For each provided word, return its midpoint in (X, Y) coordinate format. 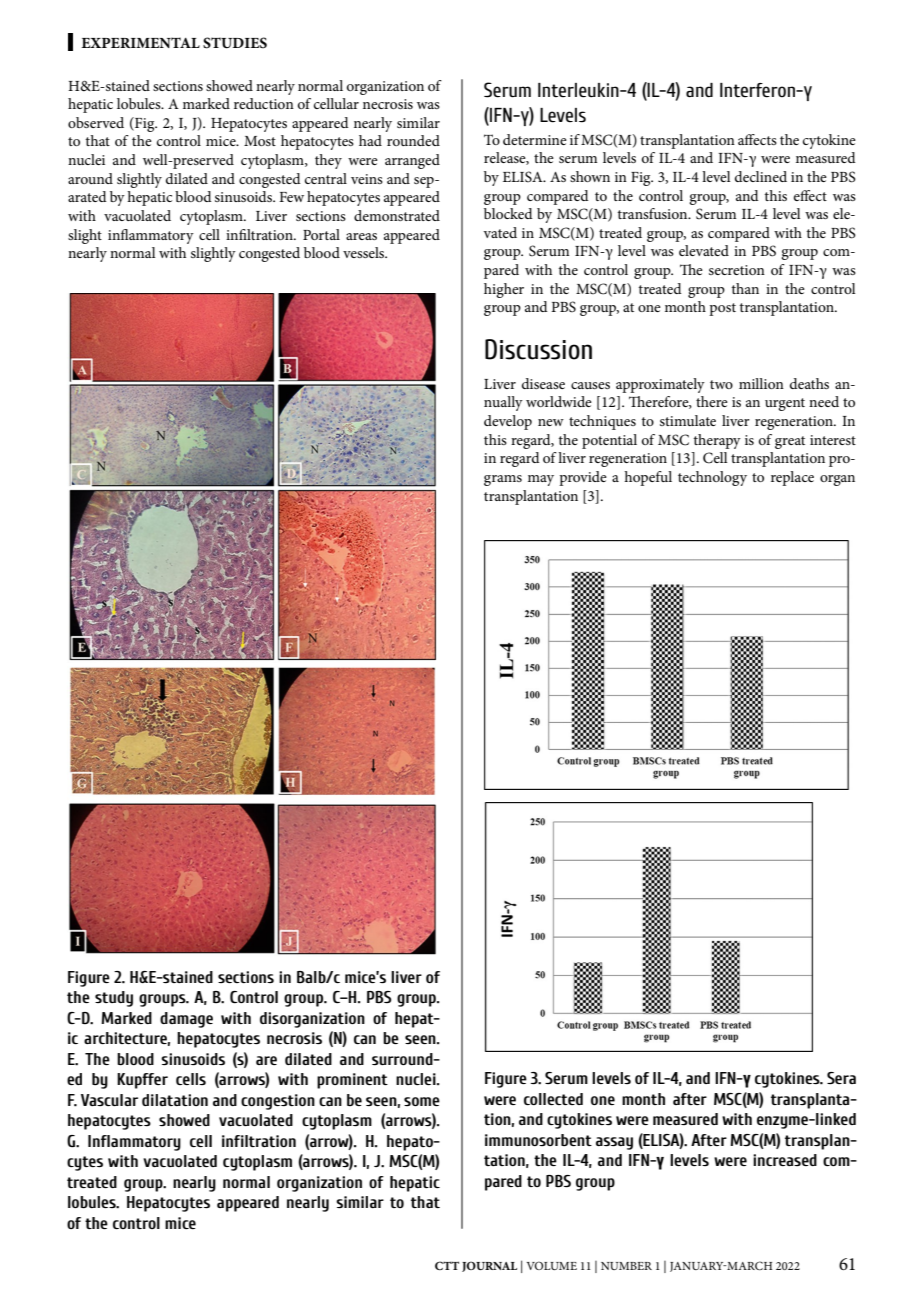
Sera (841, 1078)
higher (504, 290)
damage (186, 1020)
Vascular (109, 1100)
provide (583, 478)
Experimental (140, 42)
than (745, 288)
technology (712, 478)
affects (757, 139)
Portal (321, 234)
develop (508, 422)
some (422, 1101)
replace (792, 478)
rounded (413, 140)
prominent (352, 1081)
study (114, 999)
